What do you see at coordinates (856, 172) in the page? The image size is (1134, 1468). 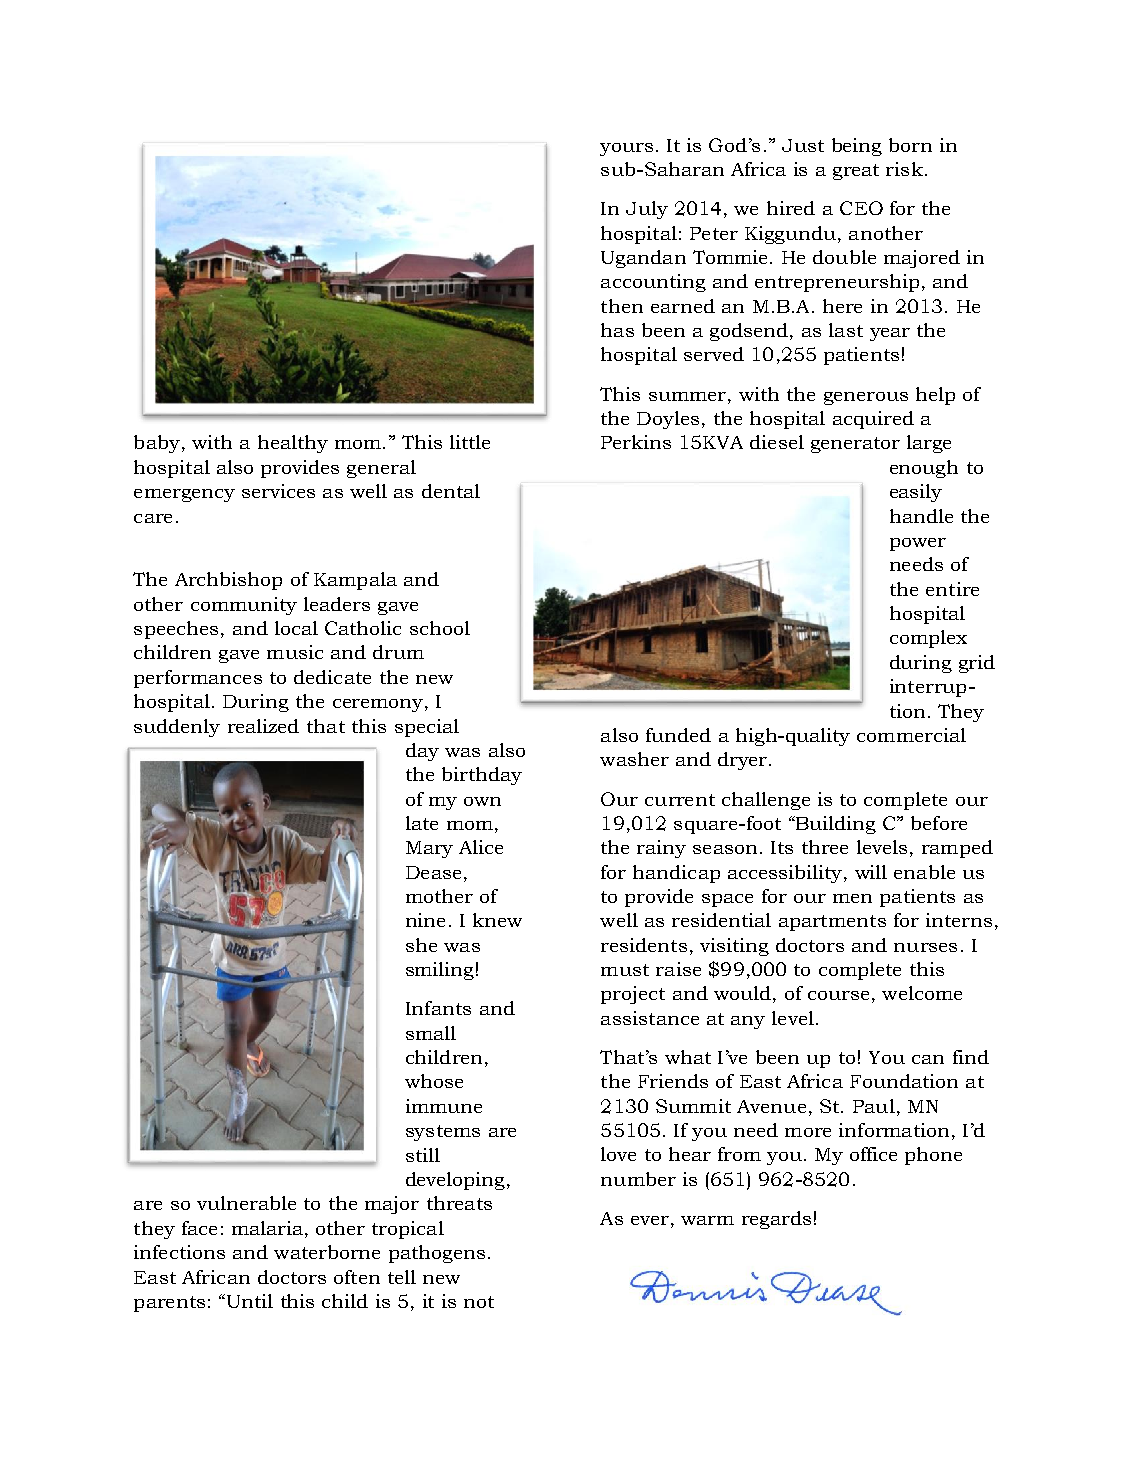 I see `great` at bounding box center [856, 172].
